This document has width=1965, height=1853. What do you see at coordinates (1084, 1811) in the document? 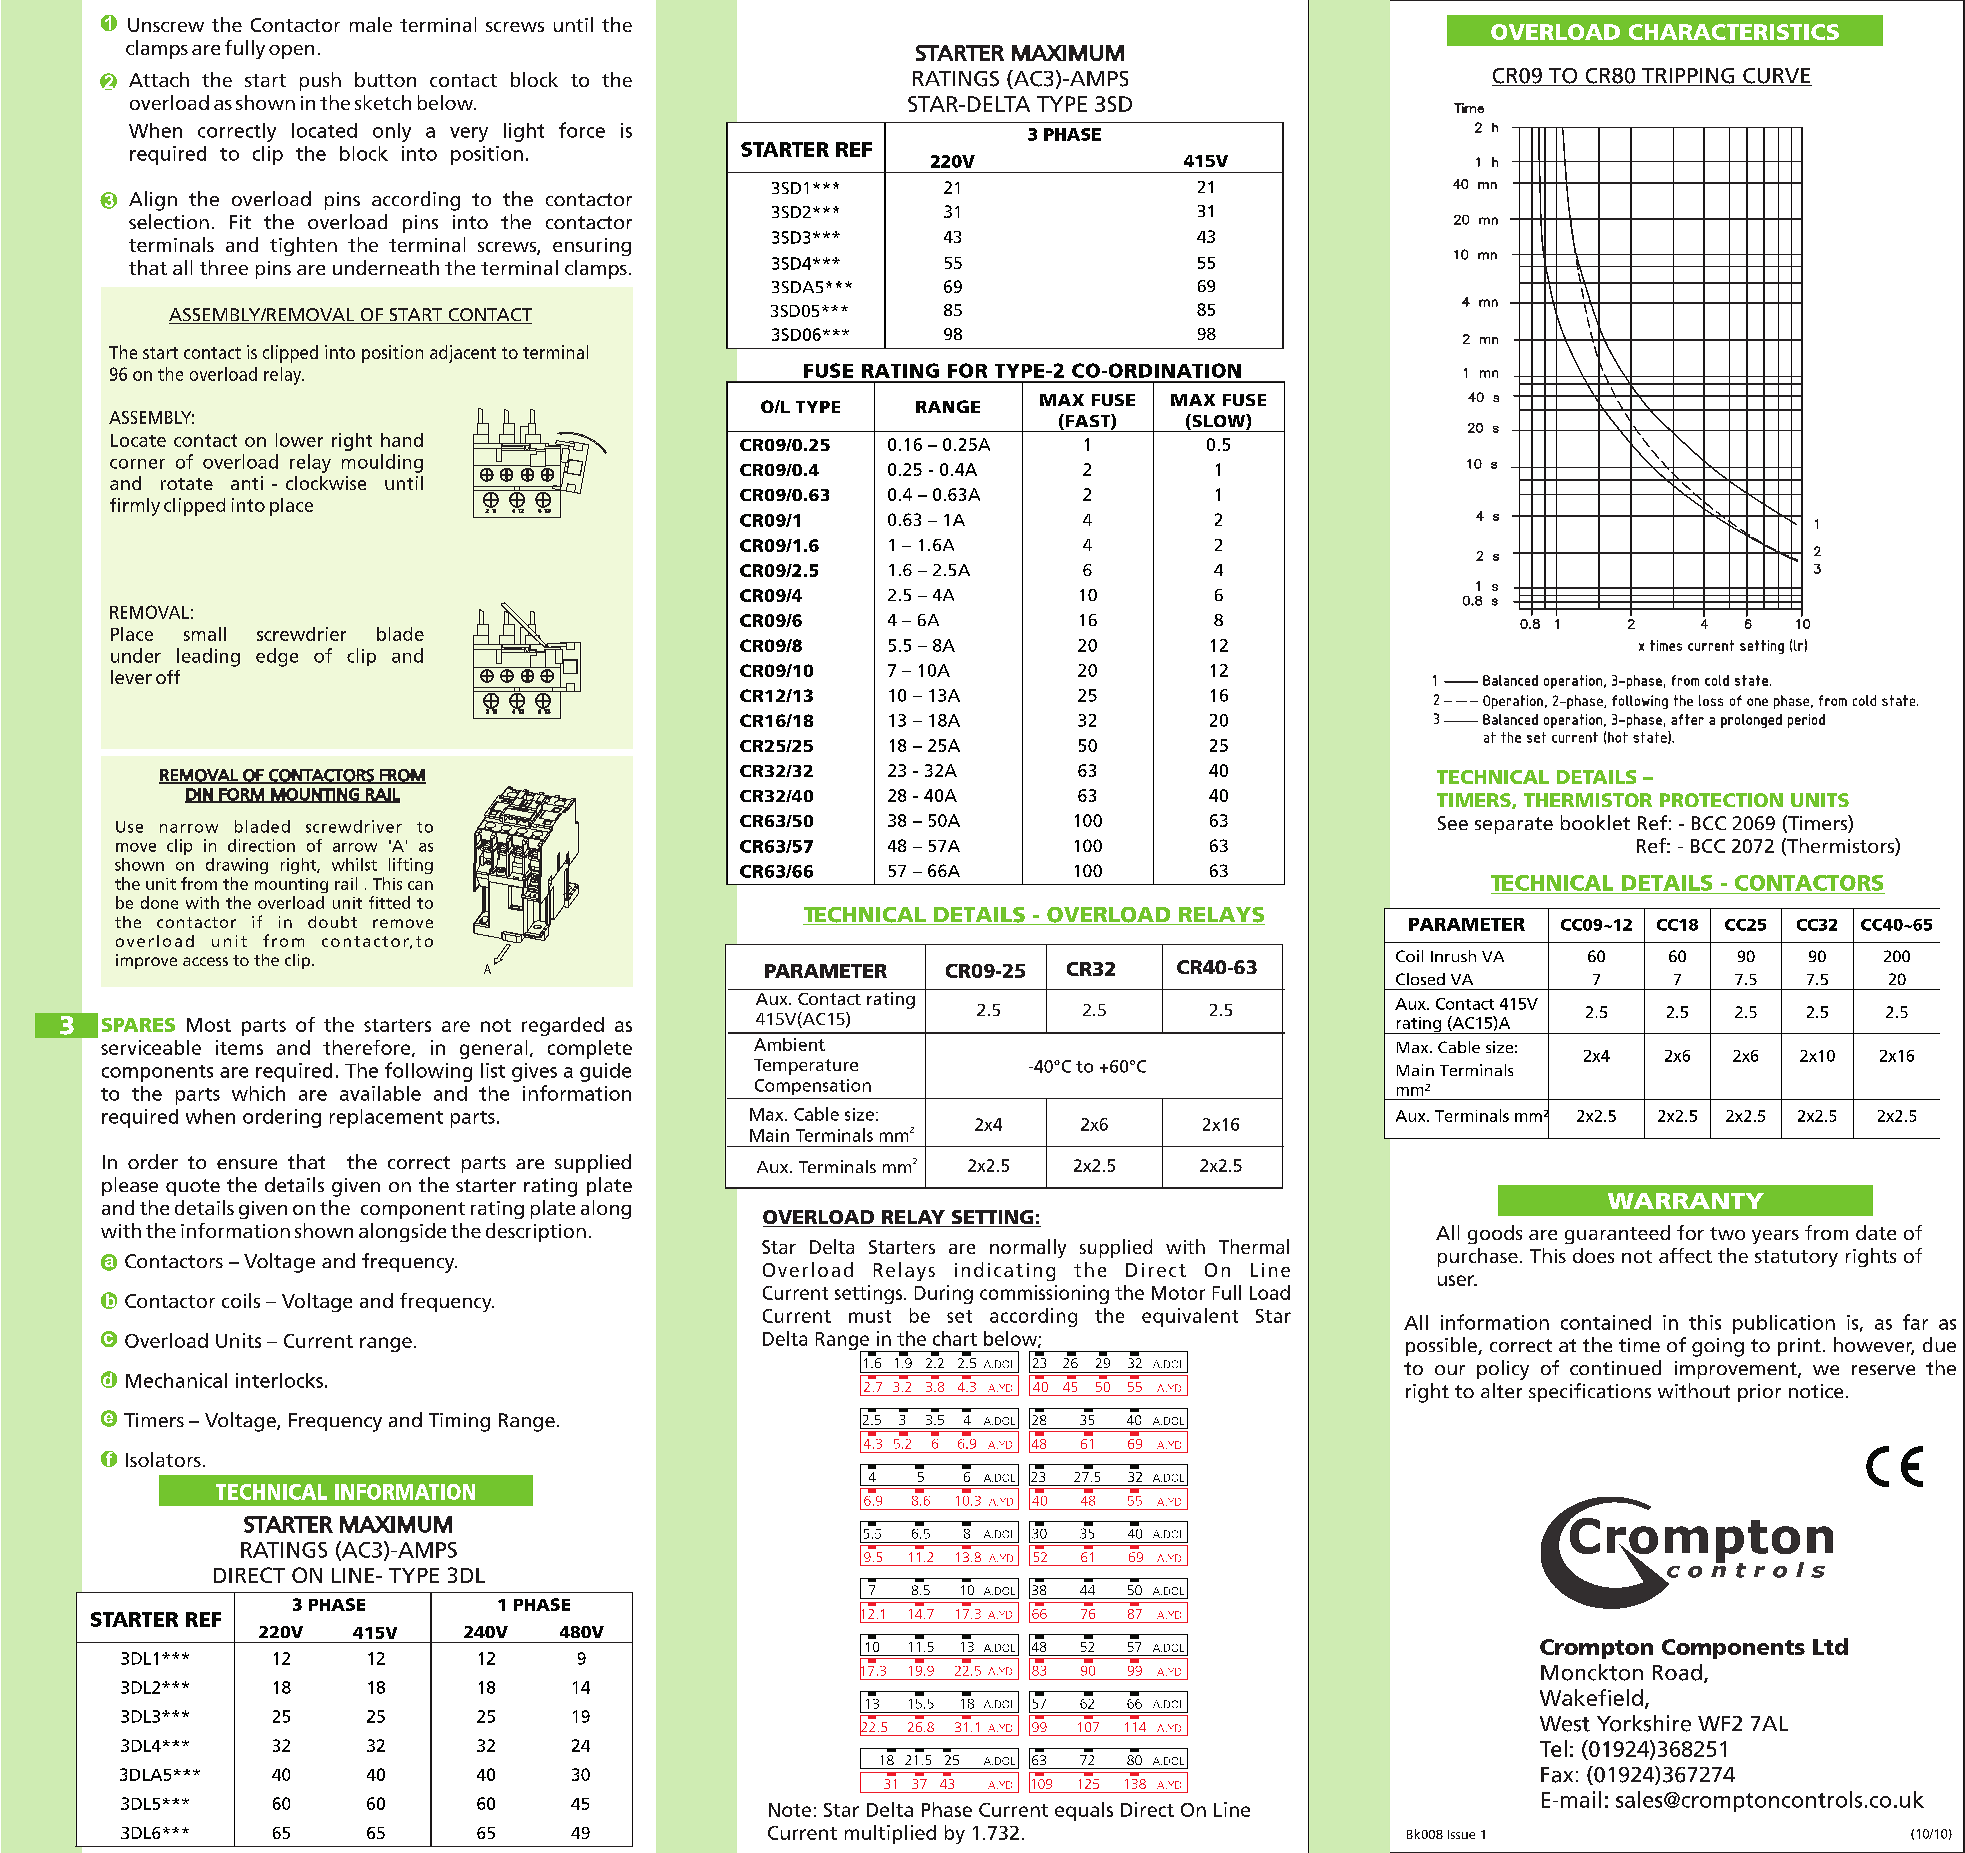
I see `equals` at bounding box center [1084, 1811].
